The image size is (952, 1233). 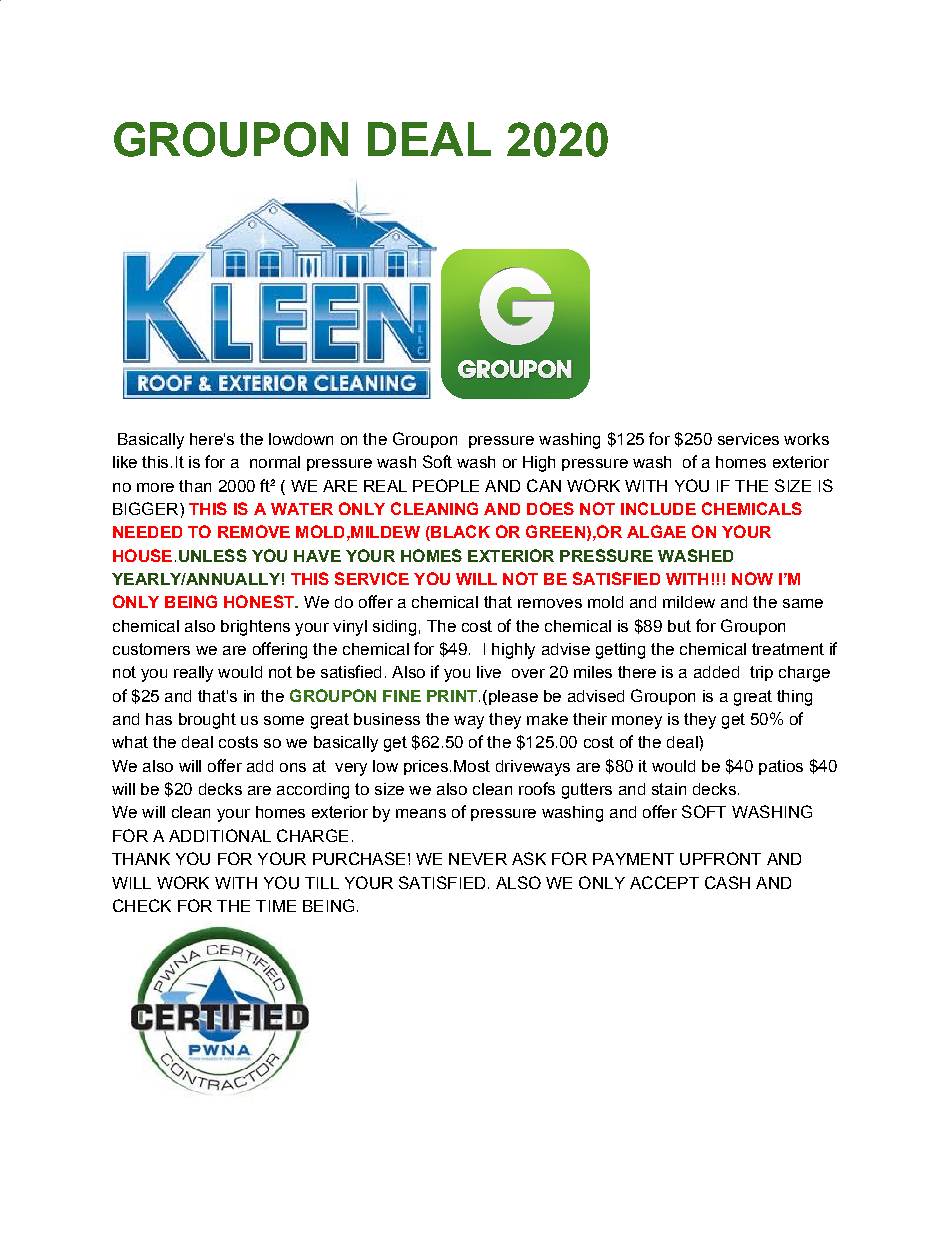 What do you see at coordinates (220, 835) in the page?
I see `ADDITIONAL` at bounding box center [220, 835].
